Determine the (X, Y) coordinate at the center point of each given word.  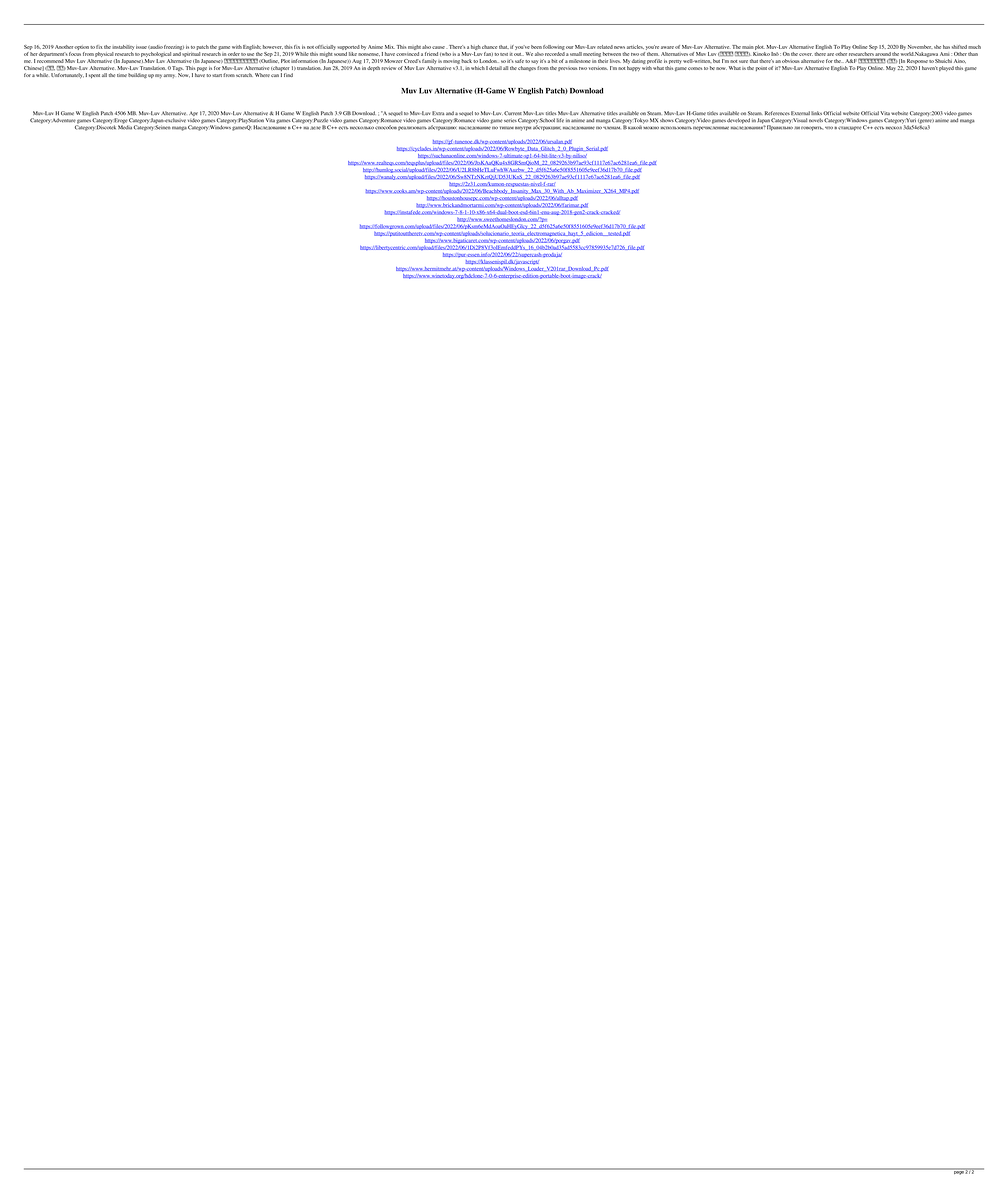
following (554, 47)
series (510, 121)
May (890, 68)
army (169, 76)
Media (126, 126)
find (288, 75)
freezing (174, 47)
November (920, 47)
